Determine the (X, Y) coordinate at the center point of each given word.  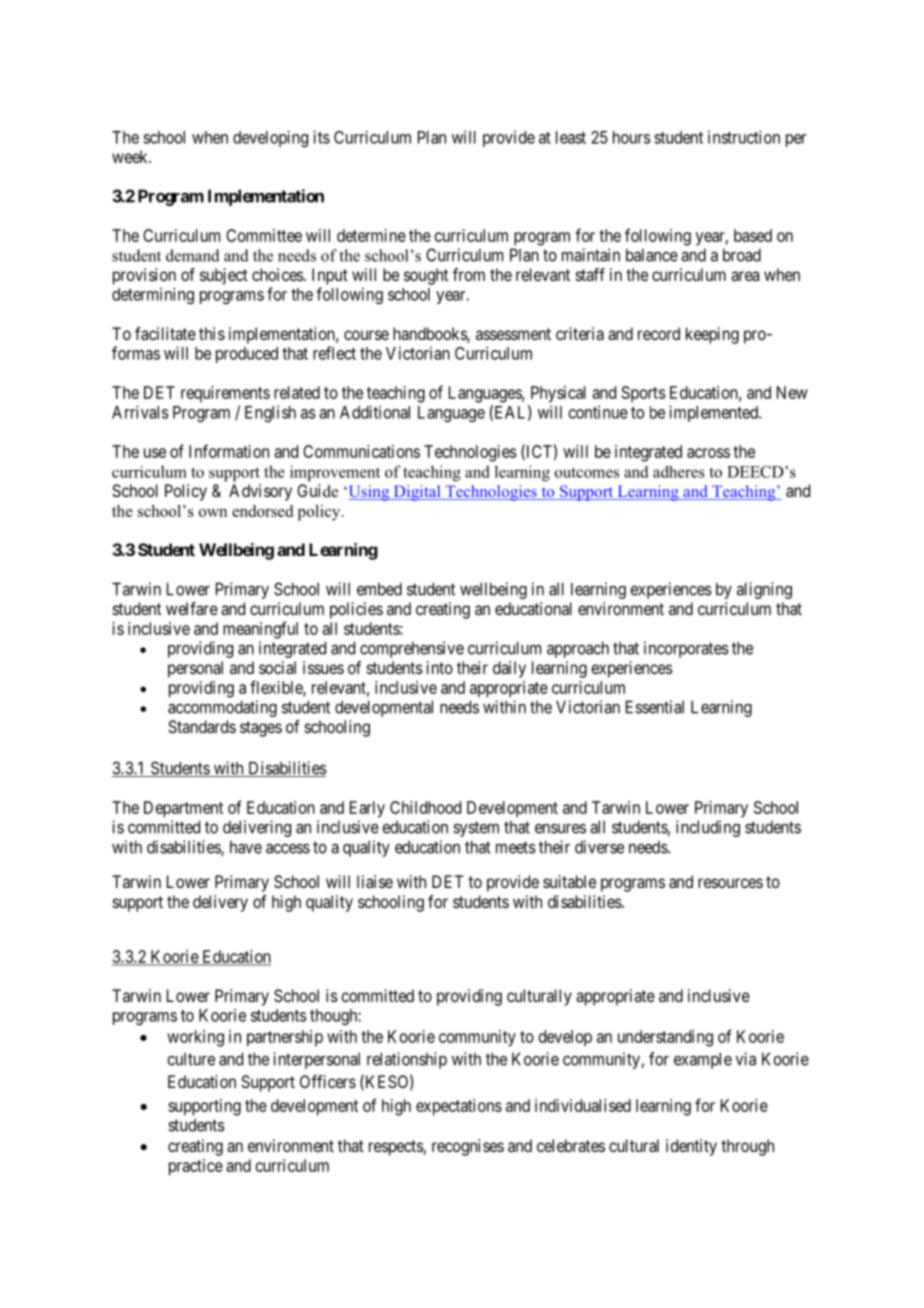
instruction (744, 137)
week (131, 156)
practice (196, 1167)
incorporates (686, 649)
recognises (468, 1147)
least (571, 137)
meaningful (260, 630)
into (440, 667)
